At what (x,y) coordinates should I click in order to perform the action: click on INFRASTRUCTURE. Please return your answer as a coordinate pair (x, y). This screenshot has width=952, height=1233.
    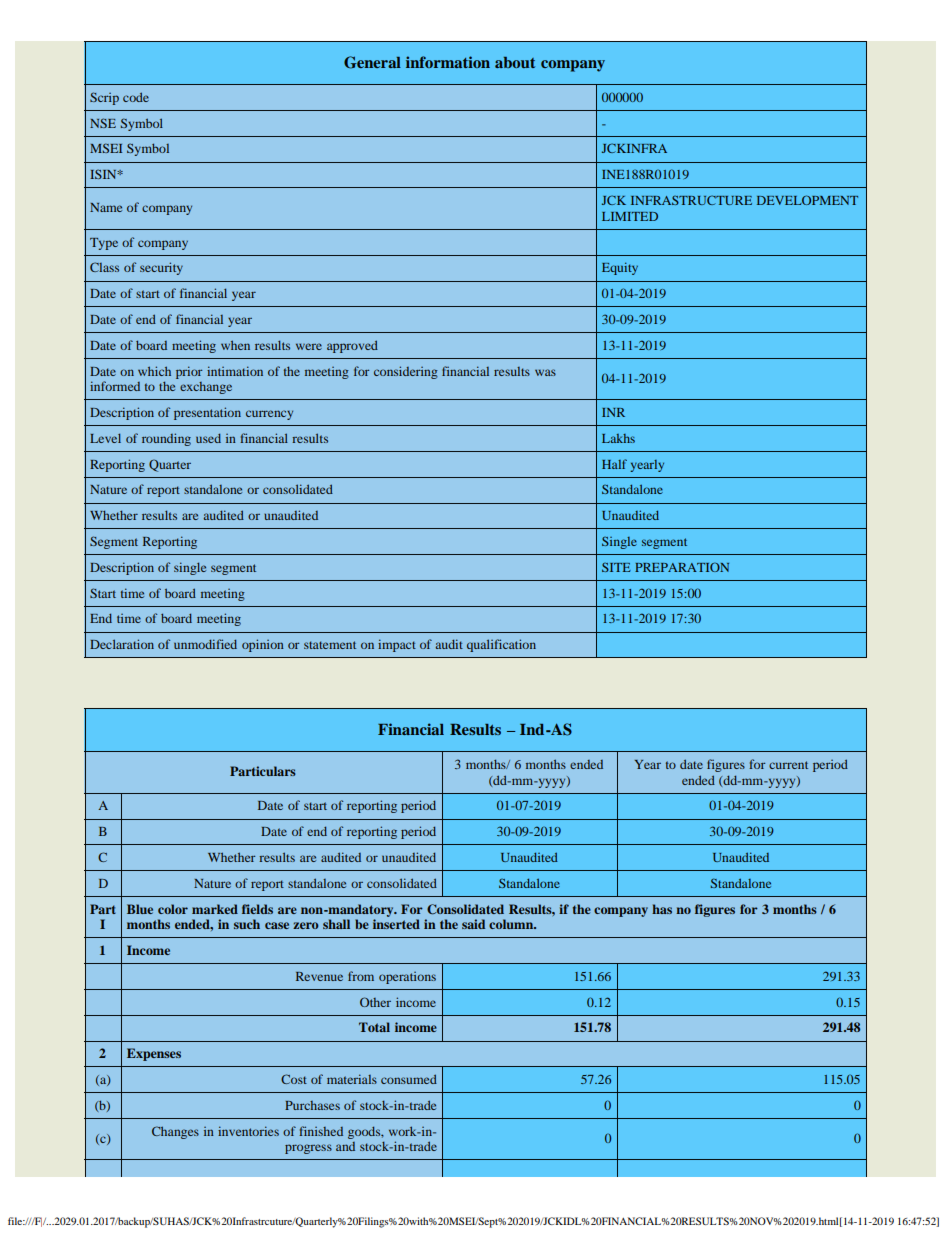
    Looking at the image, I should click on (691, 200).
